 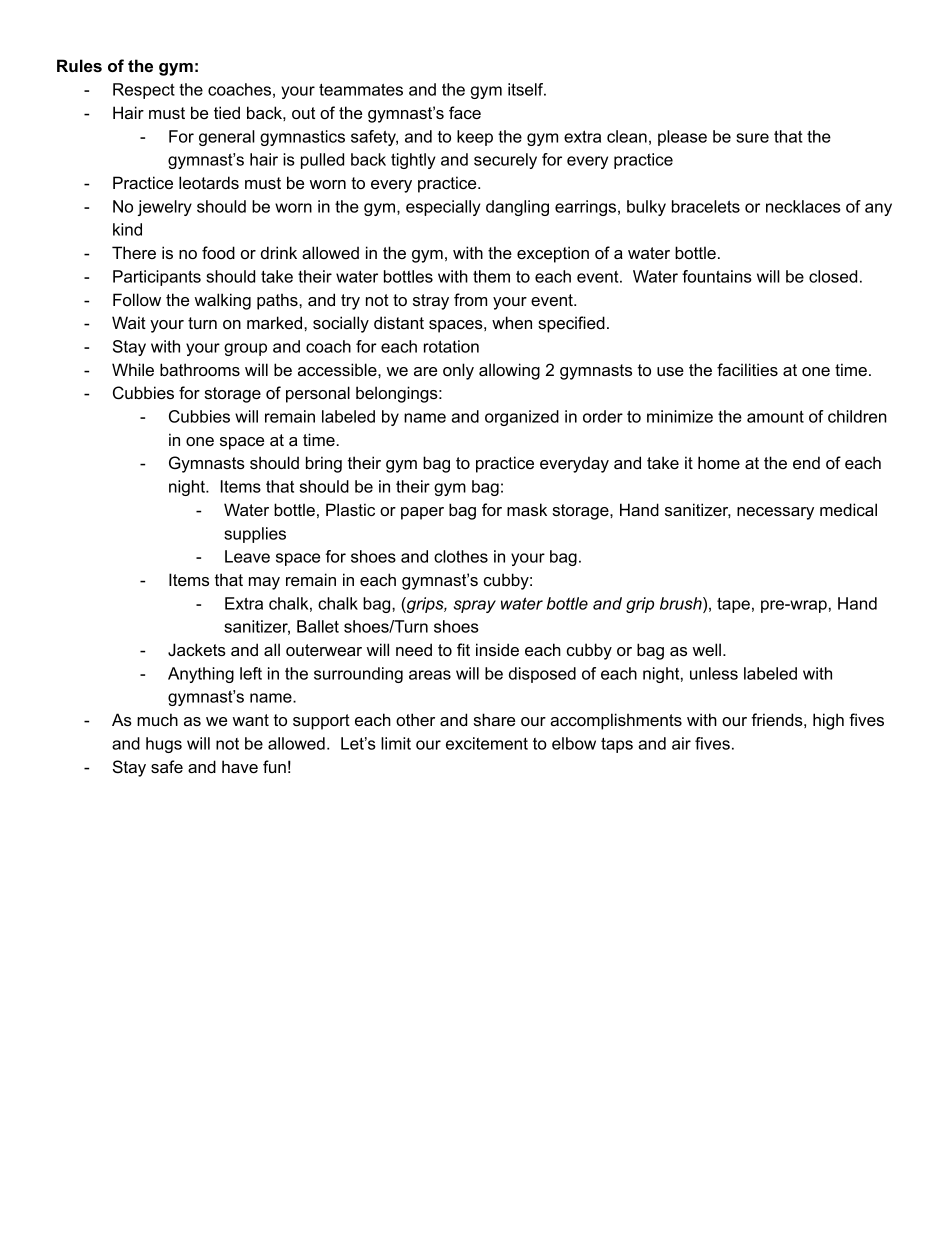 I want to click on organized, so click(x=522, y=418).
